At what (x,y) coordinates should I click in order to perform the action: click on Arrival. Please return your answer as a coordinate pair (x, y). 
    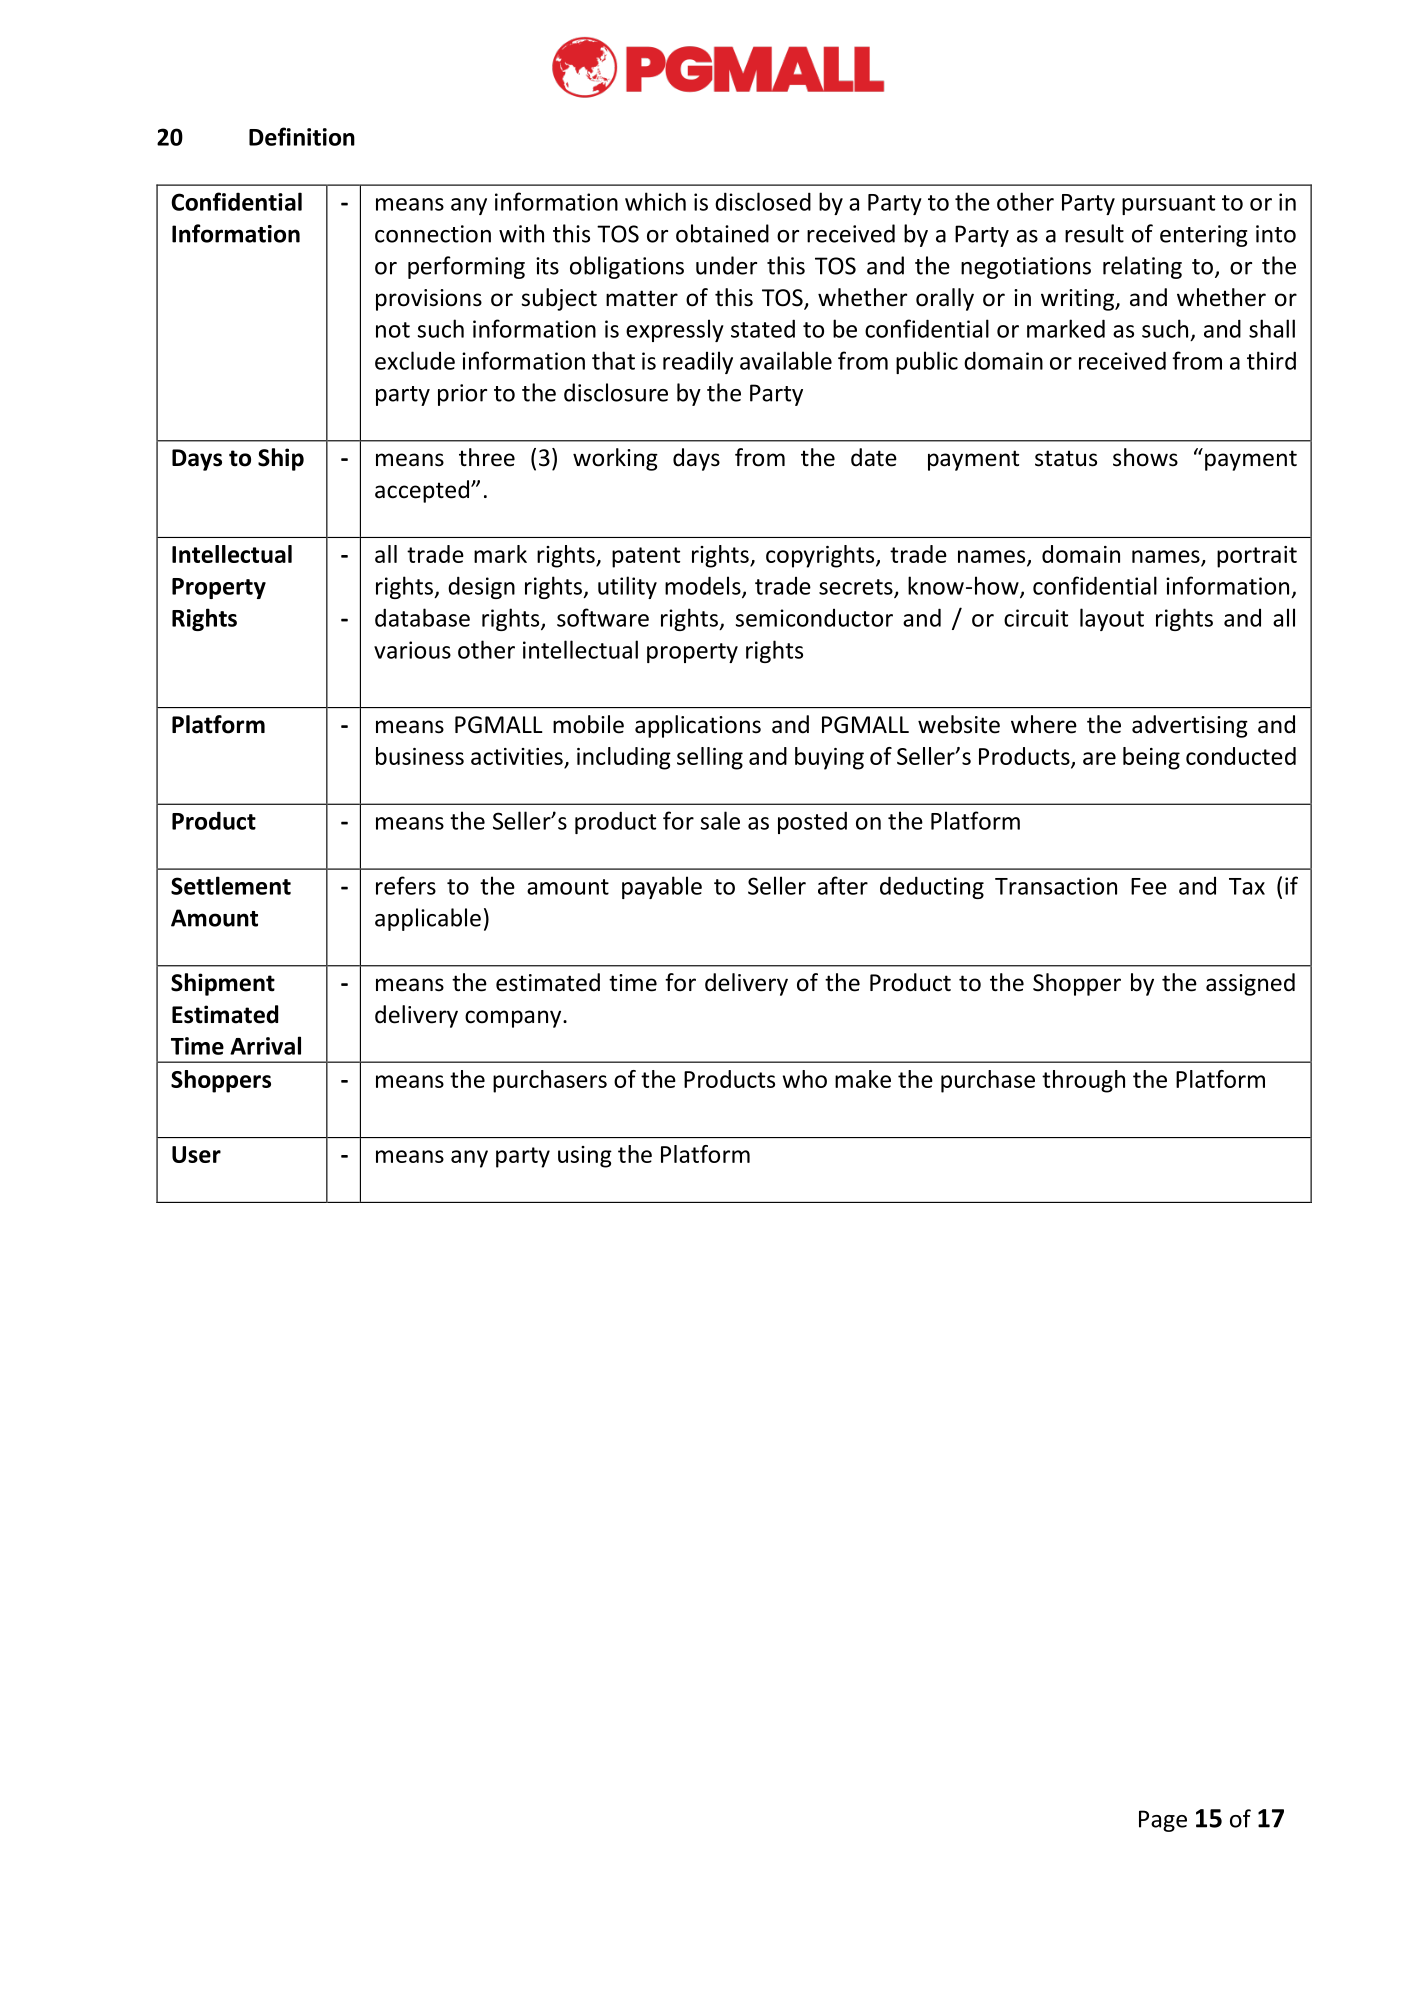
    Looking at the image, I should click on (265, 1045).
